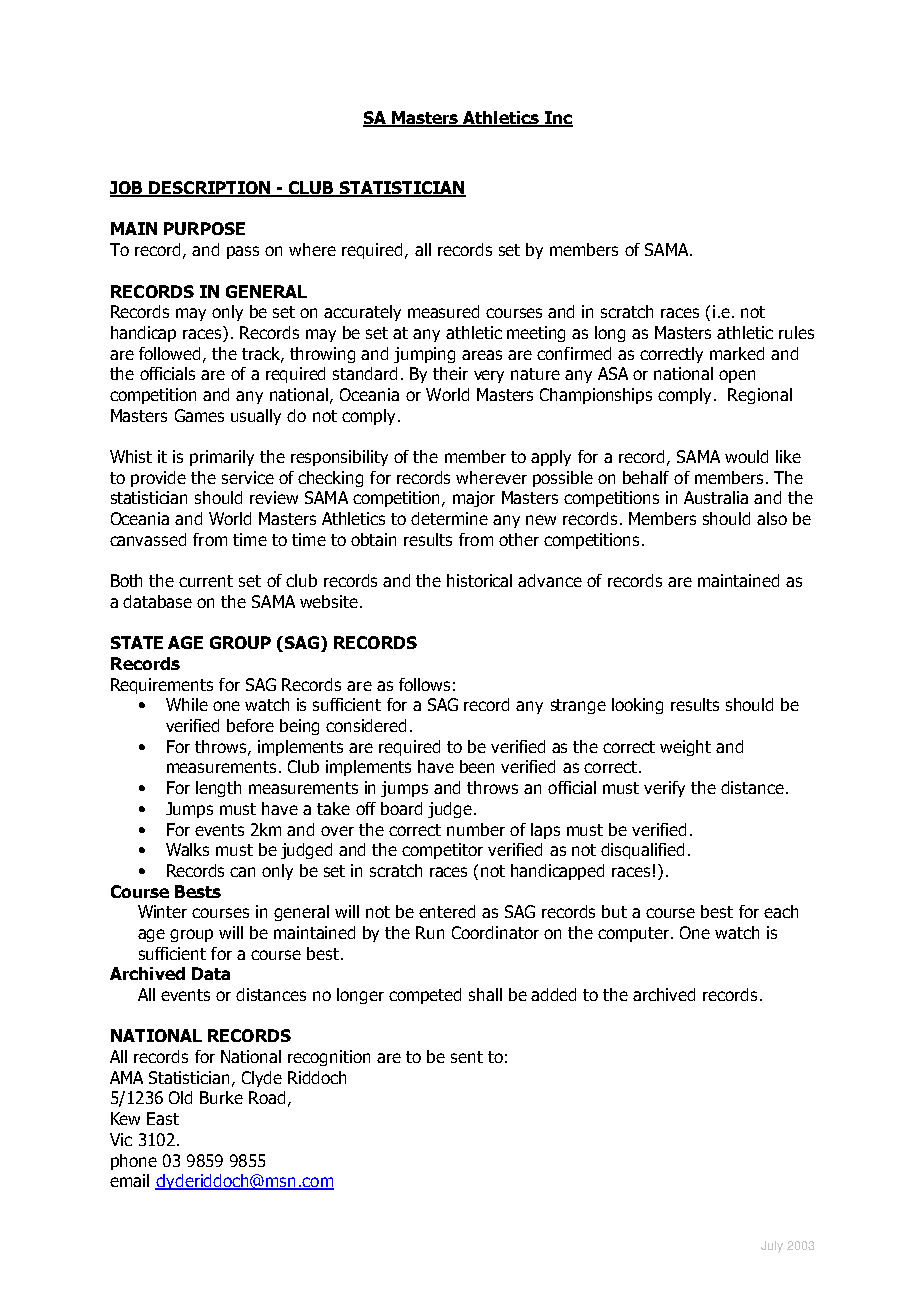  What do you see at coordinates (557, 119) in the image?
I see `Inc` at bounding box center [557, 119].
